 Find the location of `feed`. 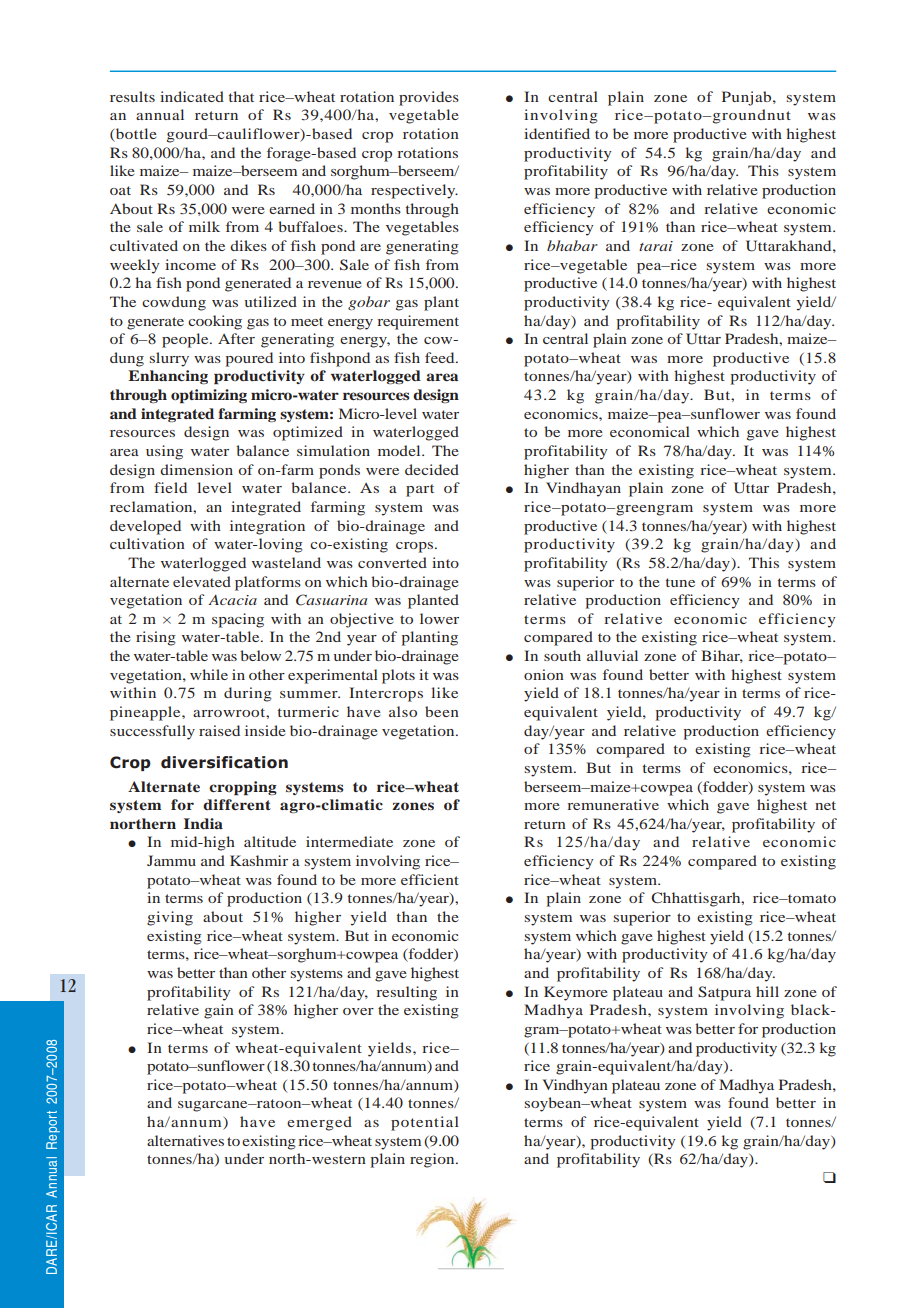

feed is located at coordinates (441, 357).
